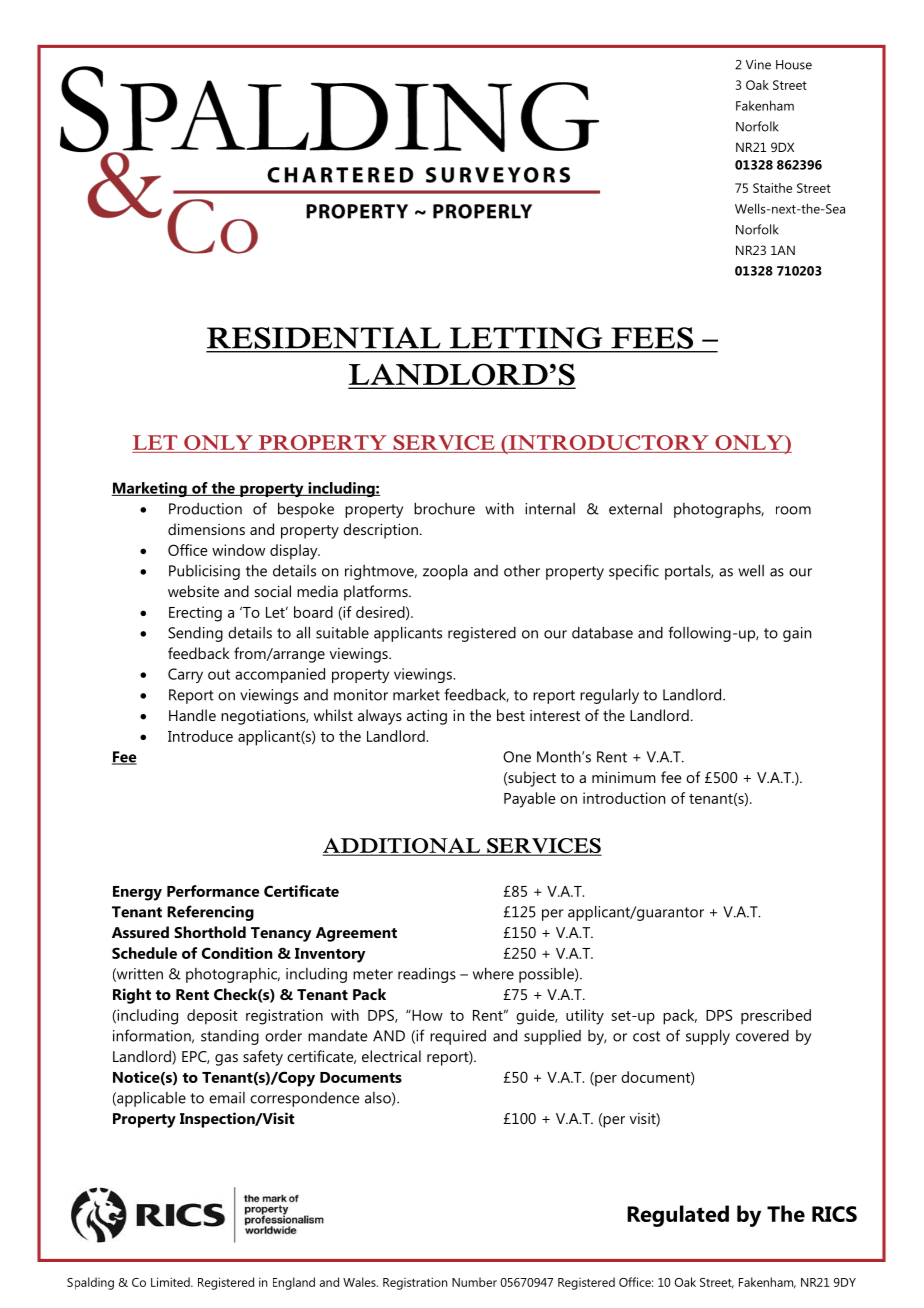 Image resolution: width=924 pixels, height=1308 pixels. Describe the element at coordinates (797, 634) in the page. I see `gain` at that location.
